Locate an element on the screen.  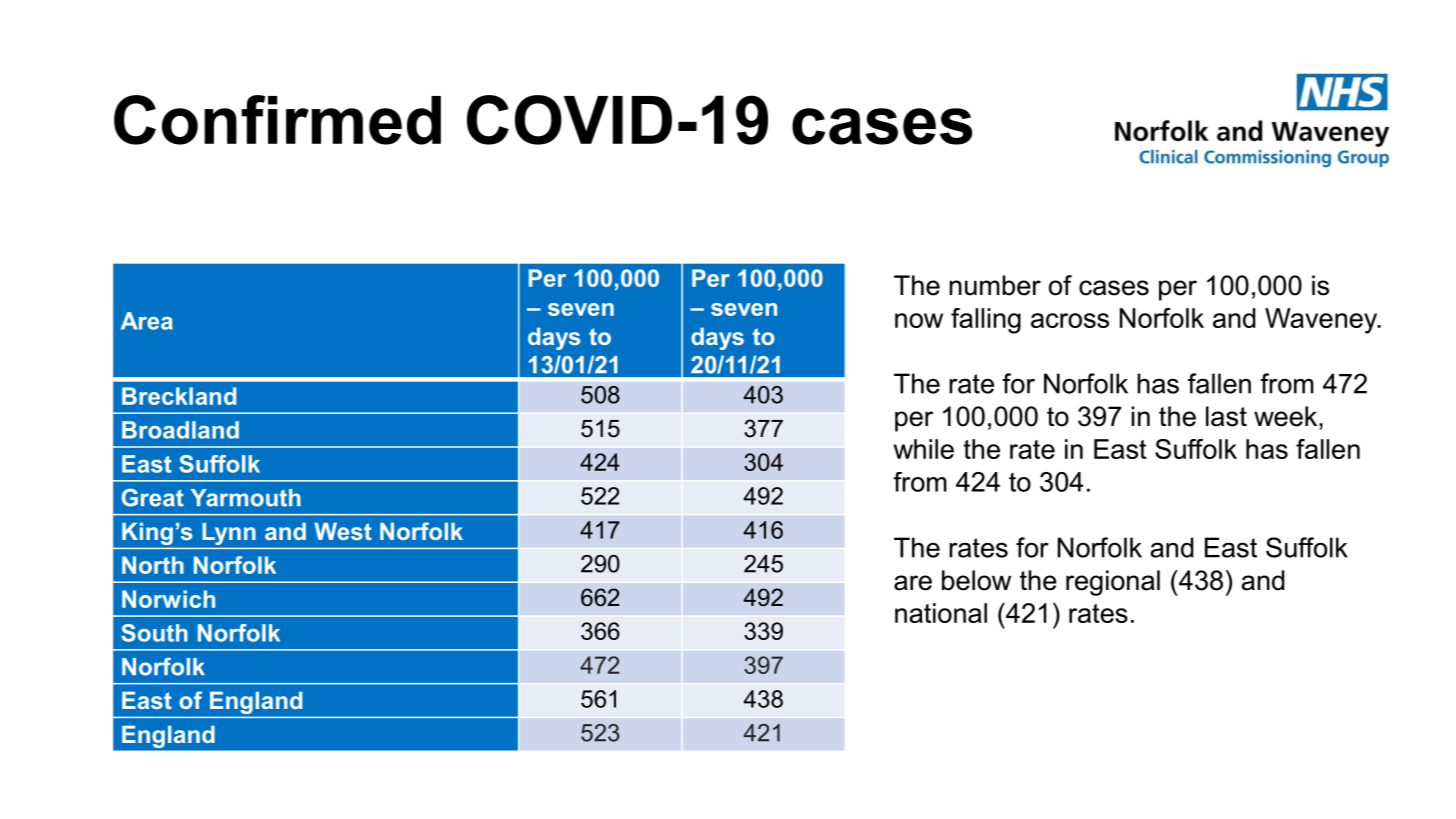
Area is located at coordinates (147, 321).
